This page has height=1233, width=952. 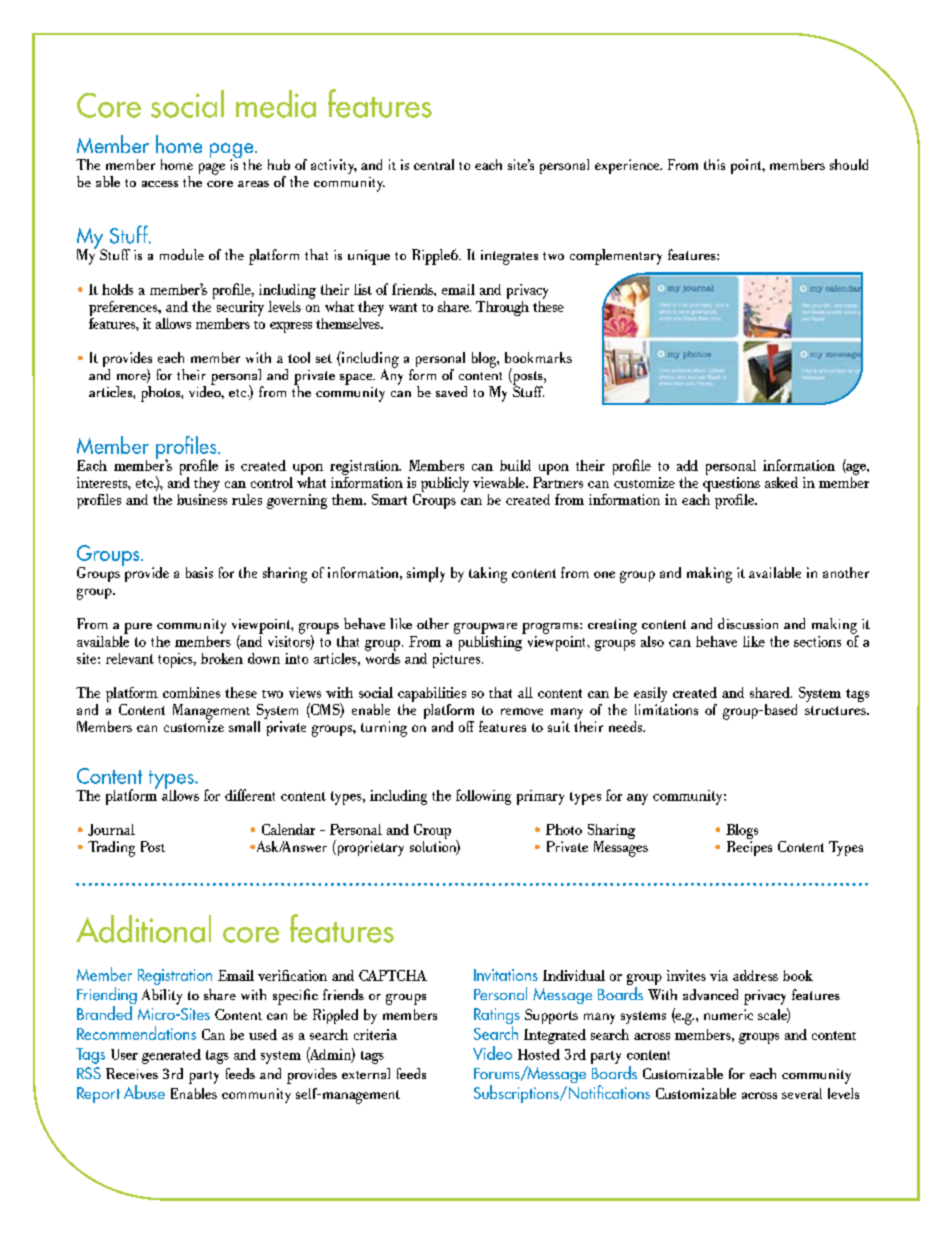 I want to click on central, so click(x=434, y=164).
